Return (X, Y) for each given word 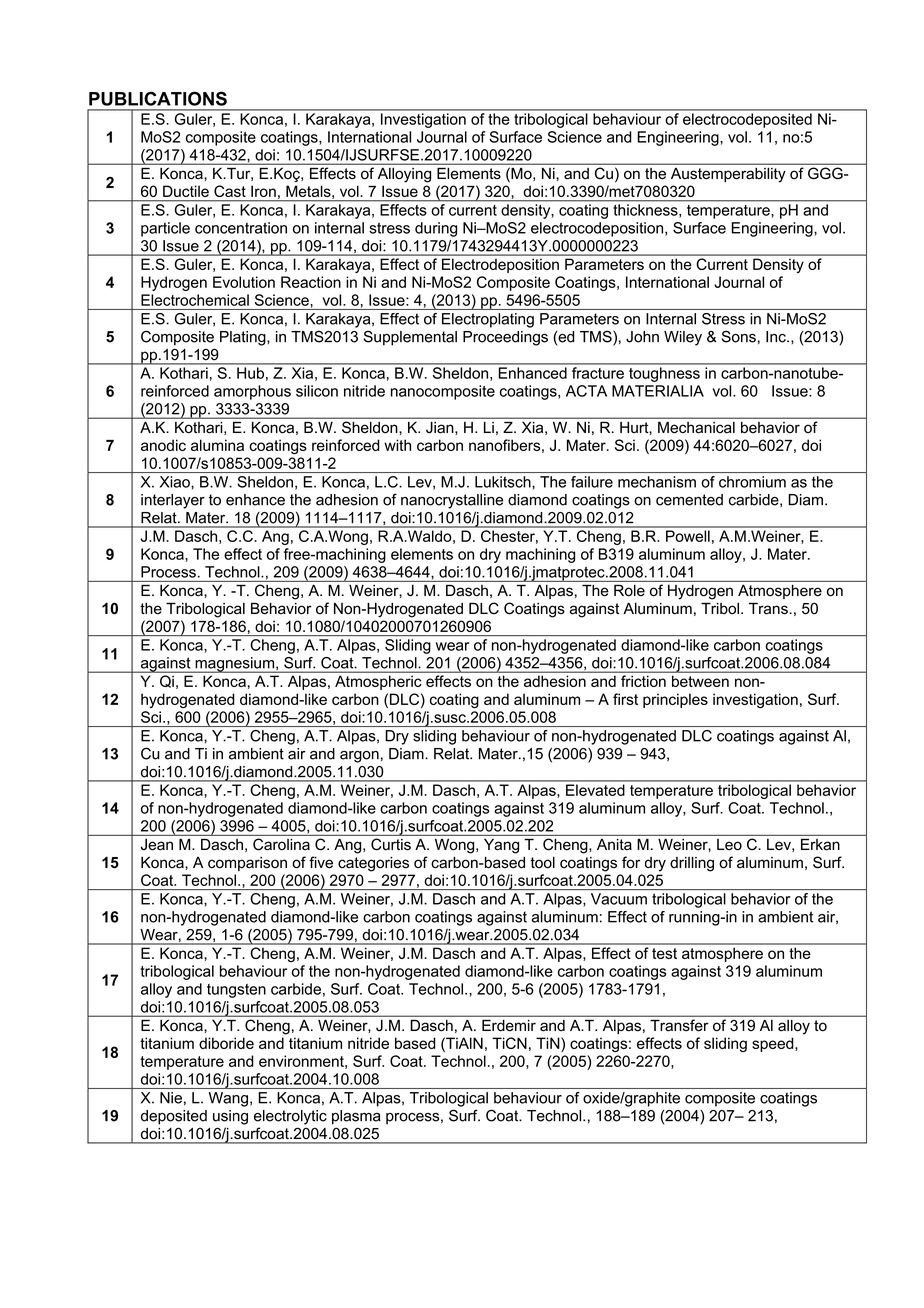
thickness (647, 210)
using (230, 1117)
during (436, 229)
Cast (230, 191)
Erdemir (509, 1025)
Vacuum (619, 899)
